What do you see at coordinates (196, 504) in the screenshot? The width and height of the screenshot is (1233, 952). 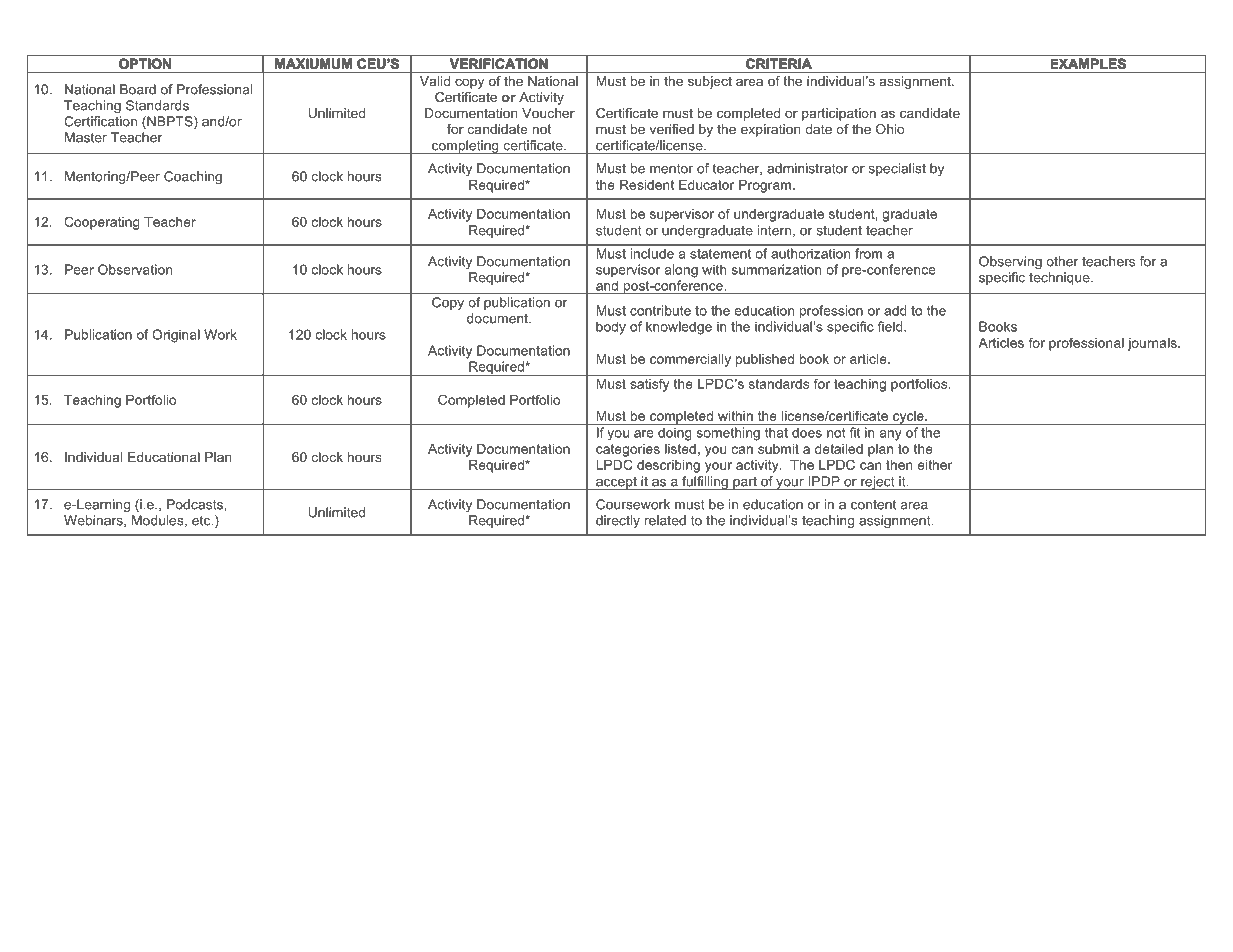 I see `Podcasts` at bounding box center [196, 504].
